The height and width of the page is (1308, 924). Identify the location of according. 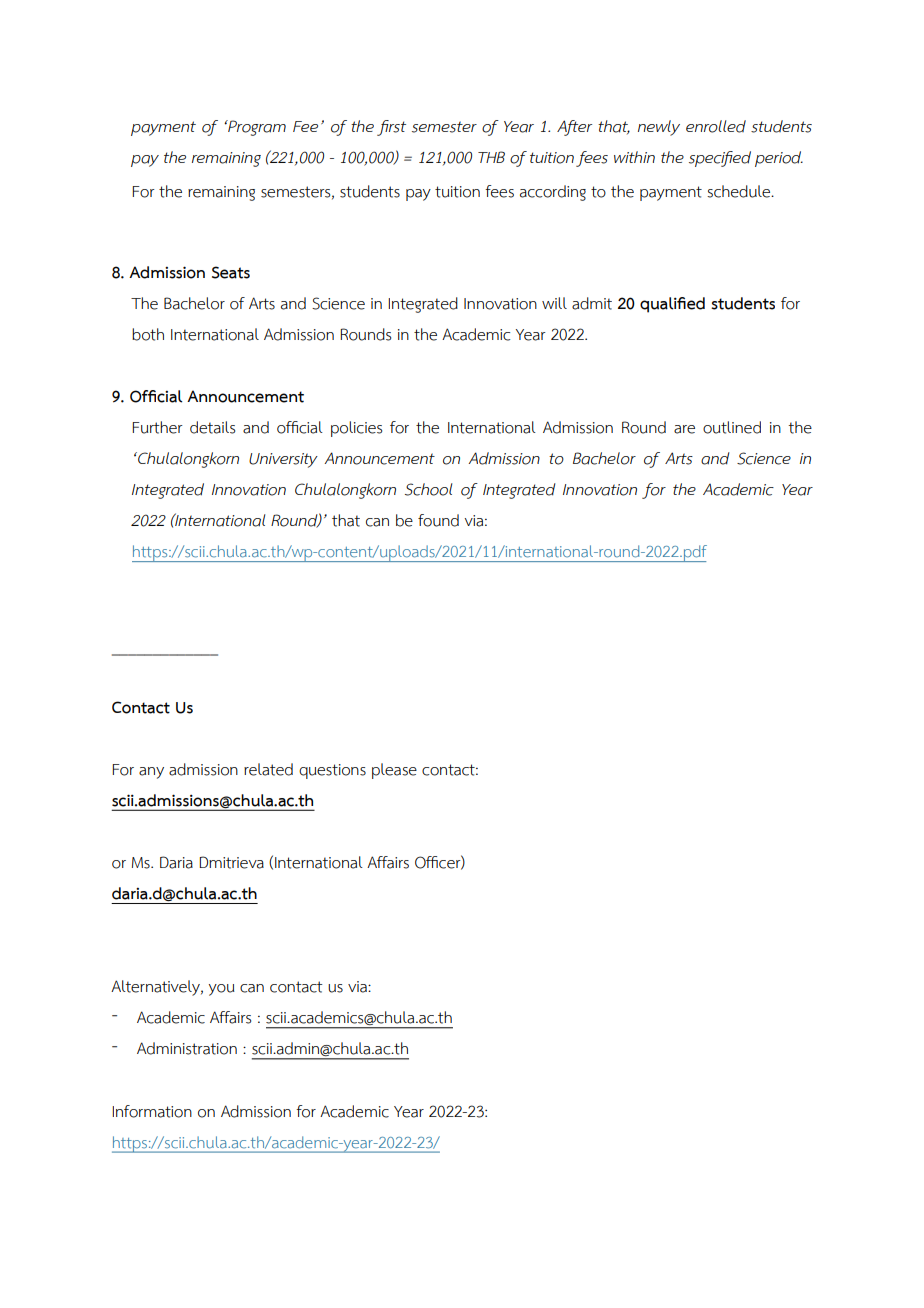
(553, 193).
